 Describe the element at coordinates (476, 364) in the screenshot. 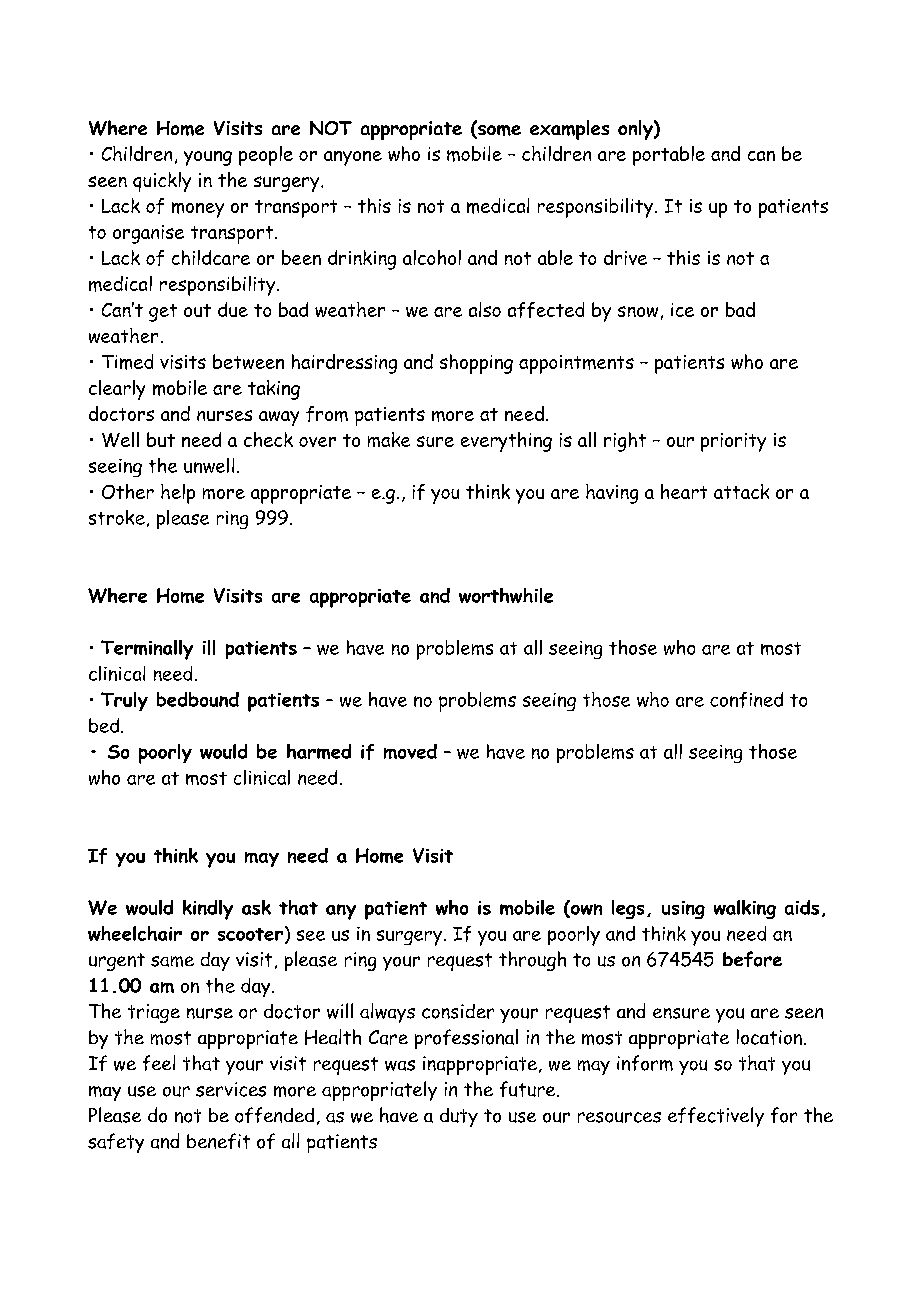

I see `shopping` at that location.
